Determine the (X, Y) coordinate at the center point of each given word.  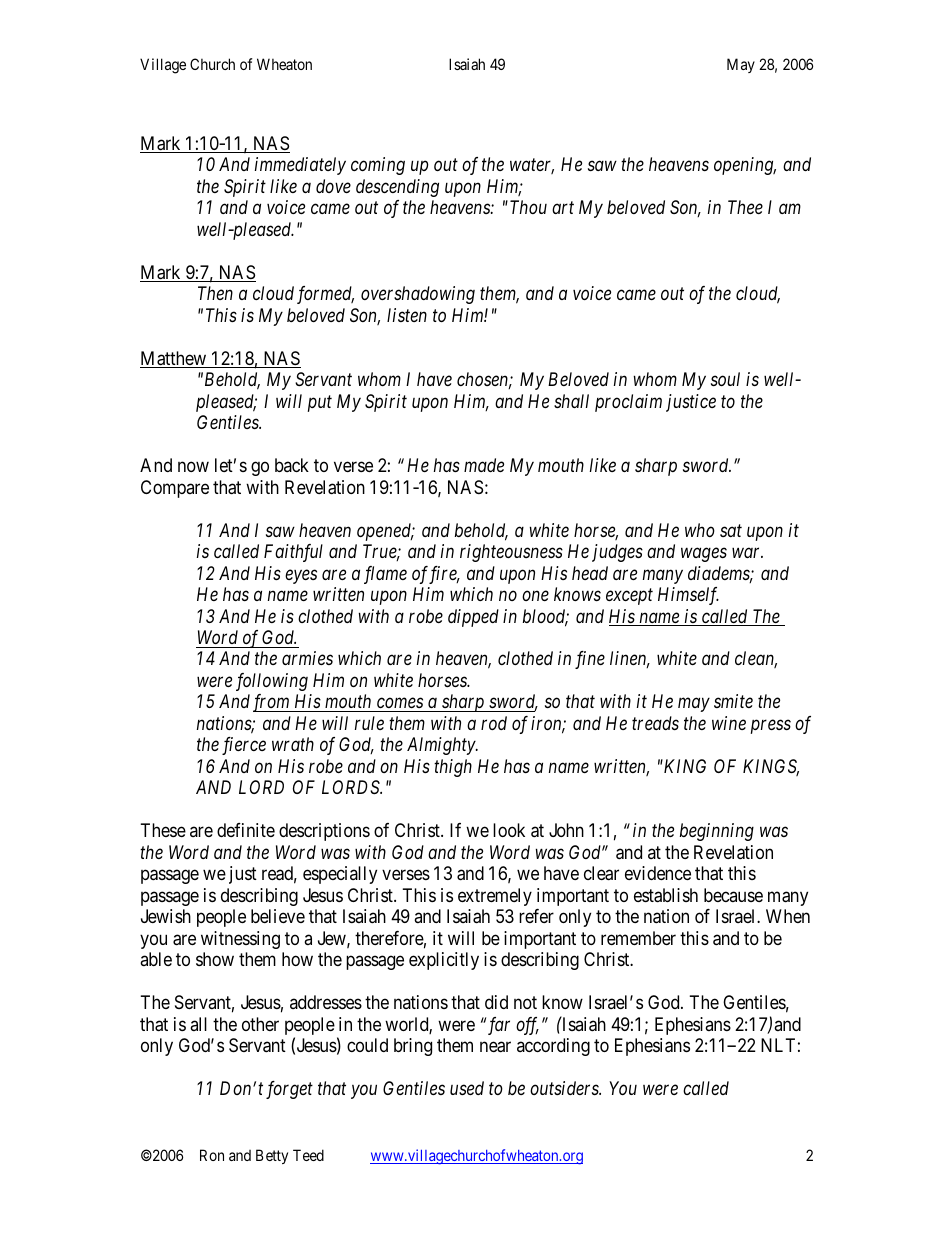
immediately (300, 166)
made (484, 465)
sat (731, 530)
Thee (745, 207)
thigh (453, 768)
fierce (244, 746)
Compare (175, 489)
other (260, 1024)
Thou (528, 207)
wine (729, 723)
